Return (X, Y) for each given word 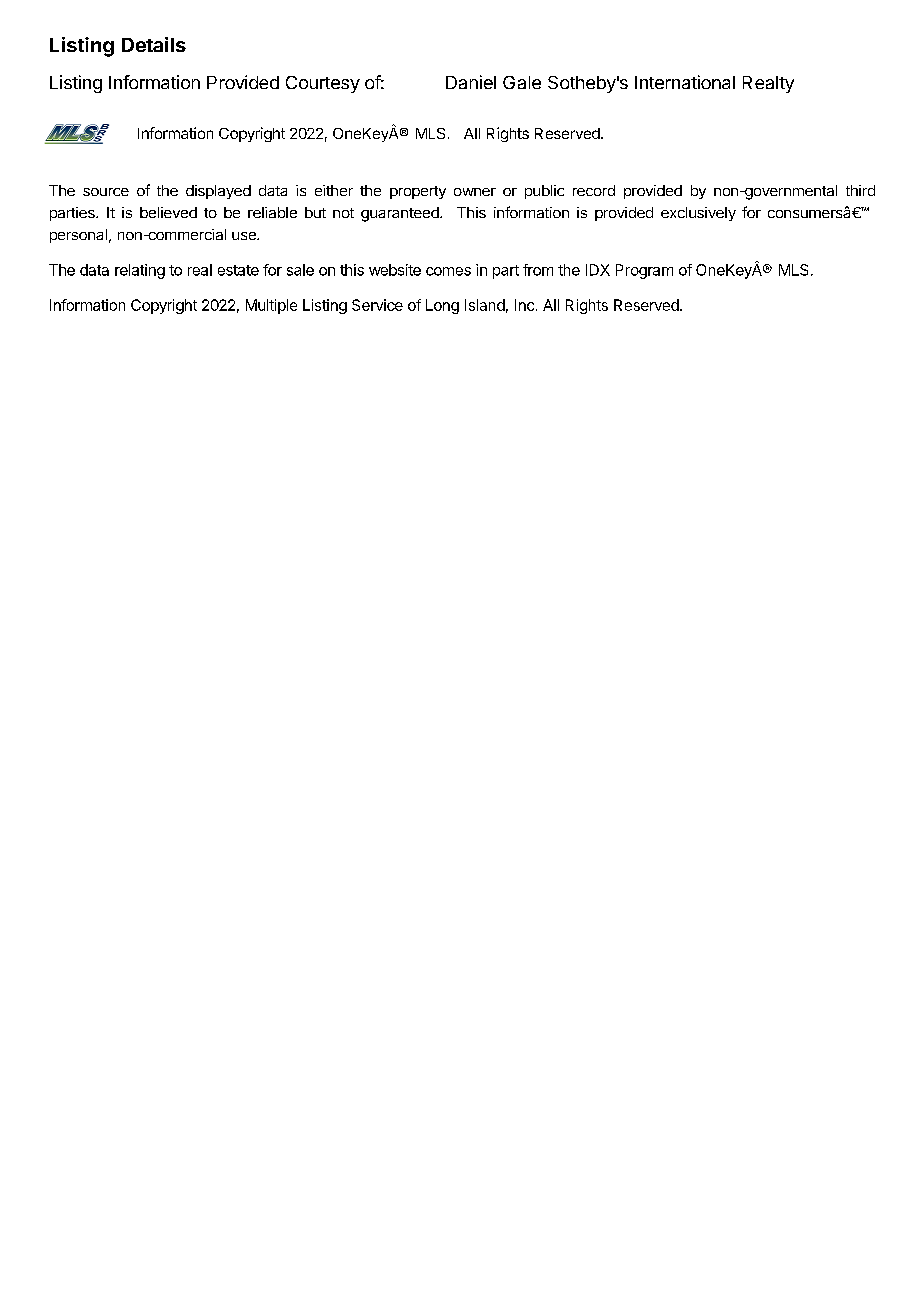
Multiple (271, 306)
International (685, 82)
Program (644, 271)
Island (485, 305)
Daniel (471, 82)
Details (154, 44)
